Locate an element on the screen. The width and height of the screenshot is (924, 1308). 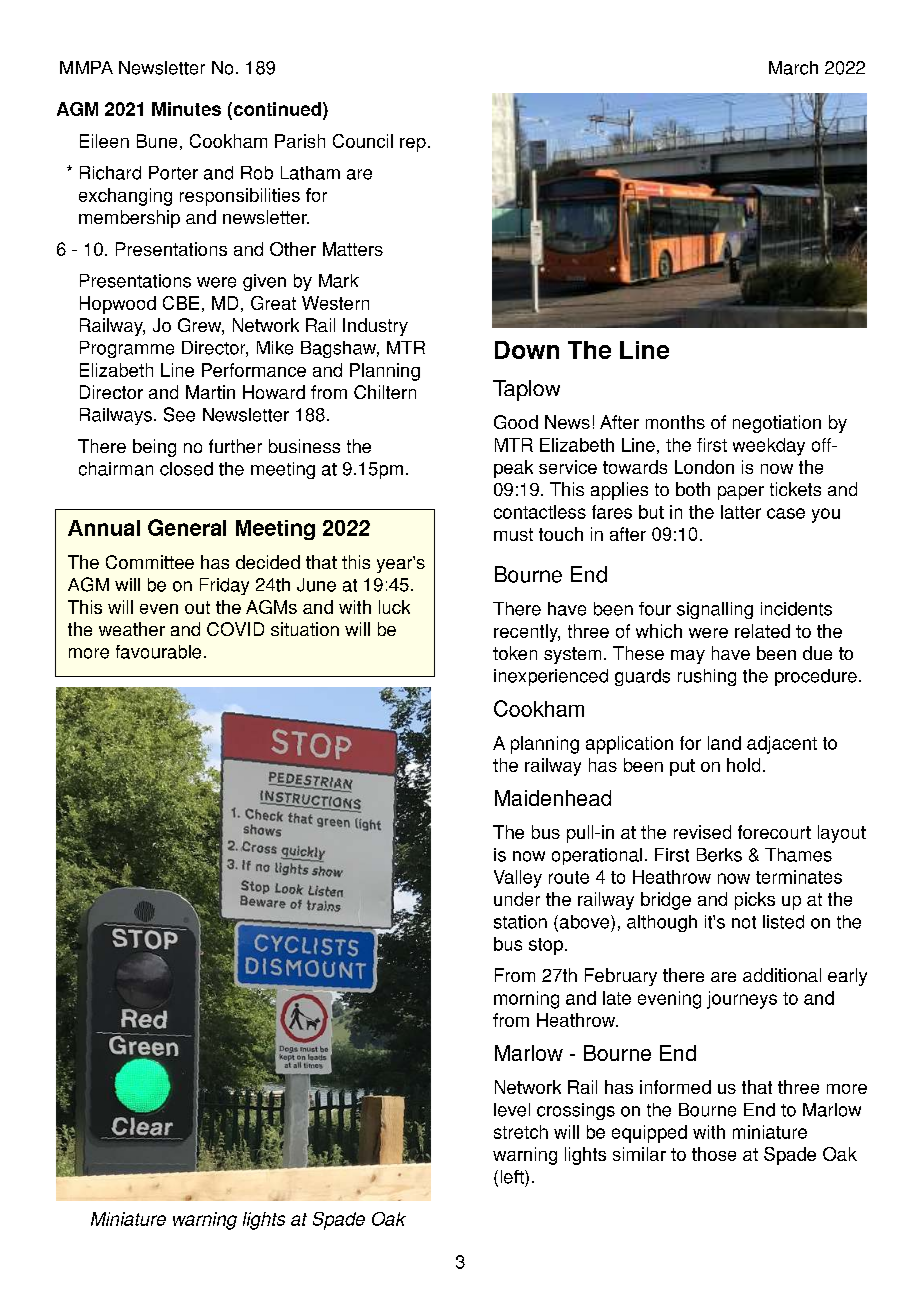
Valley is located at coordinates (518, 879).
